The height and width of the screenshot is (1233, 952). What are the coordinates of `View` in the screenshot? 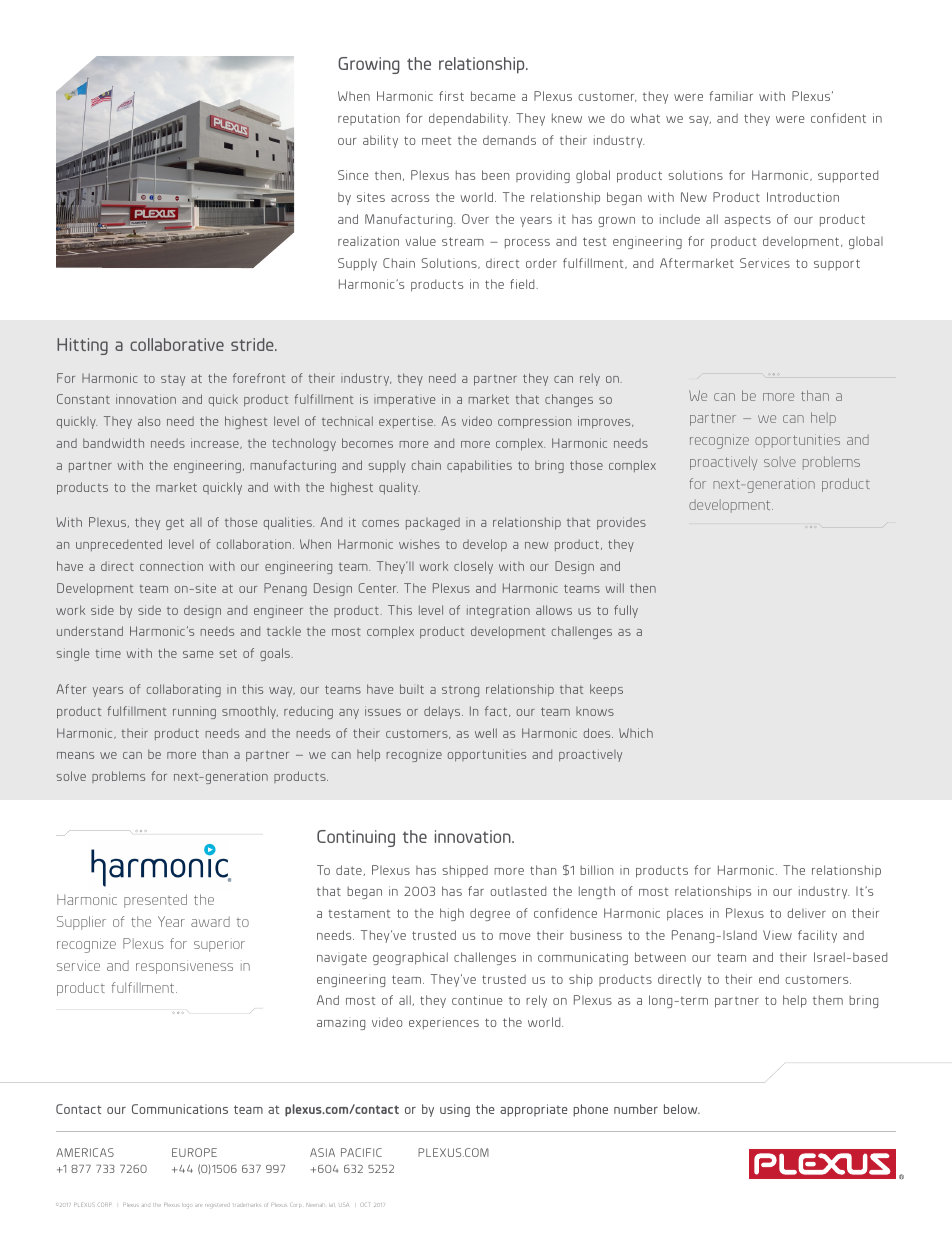 It's located at (777, 935).
